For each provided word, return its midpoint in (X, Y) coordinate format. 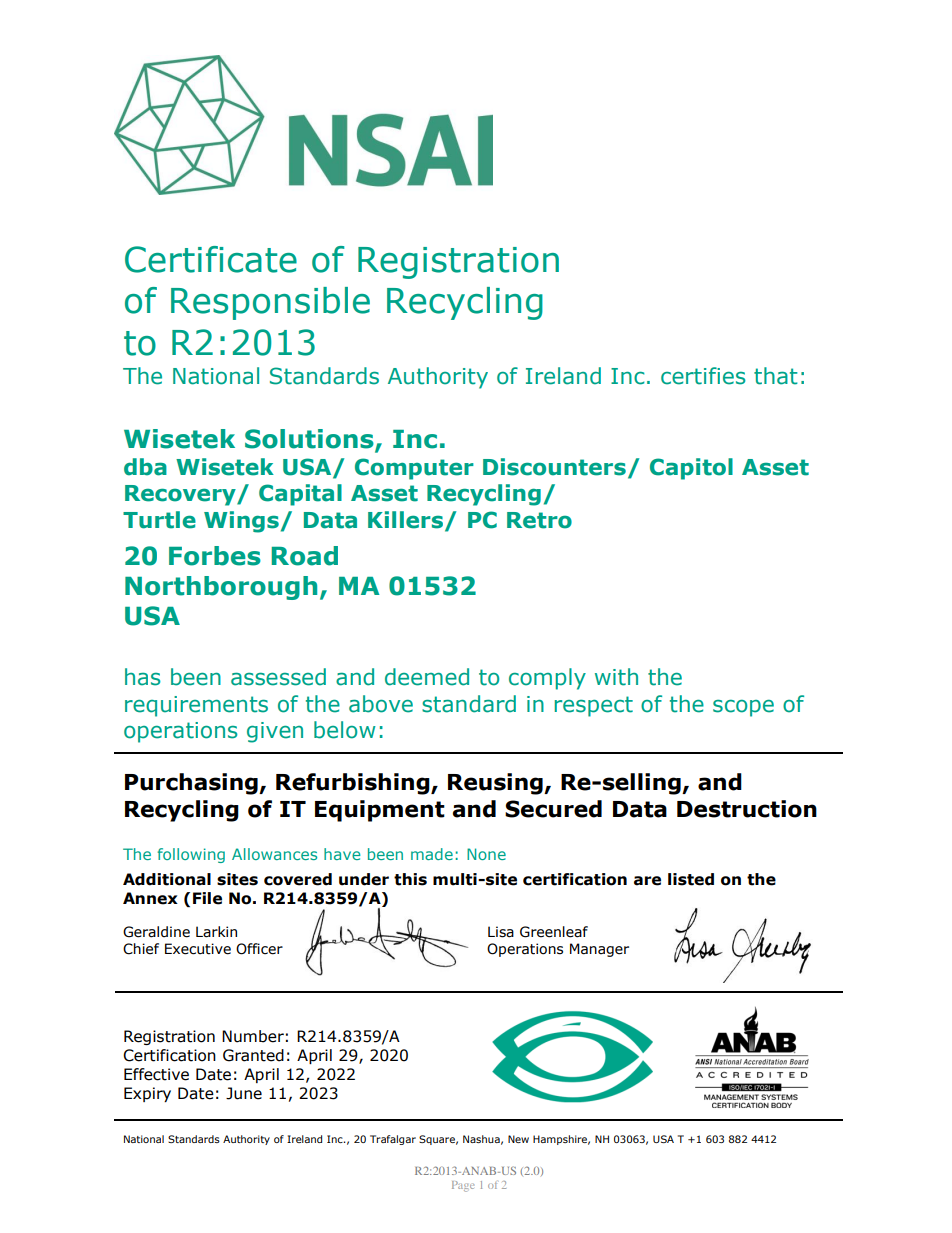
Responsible (270, 303)
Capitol (691, 469)
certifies (703, 376)
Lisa (501, 932)
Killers (407, 520)
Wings (241, 522)
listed (691, 879)
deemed (427, 677)
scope (743, 708)
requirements (196, 706)
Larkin (216, 932)
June (244, 1093)
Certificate (211, 259)
